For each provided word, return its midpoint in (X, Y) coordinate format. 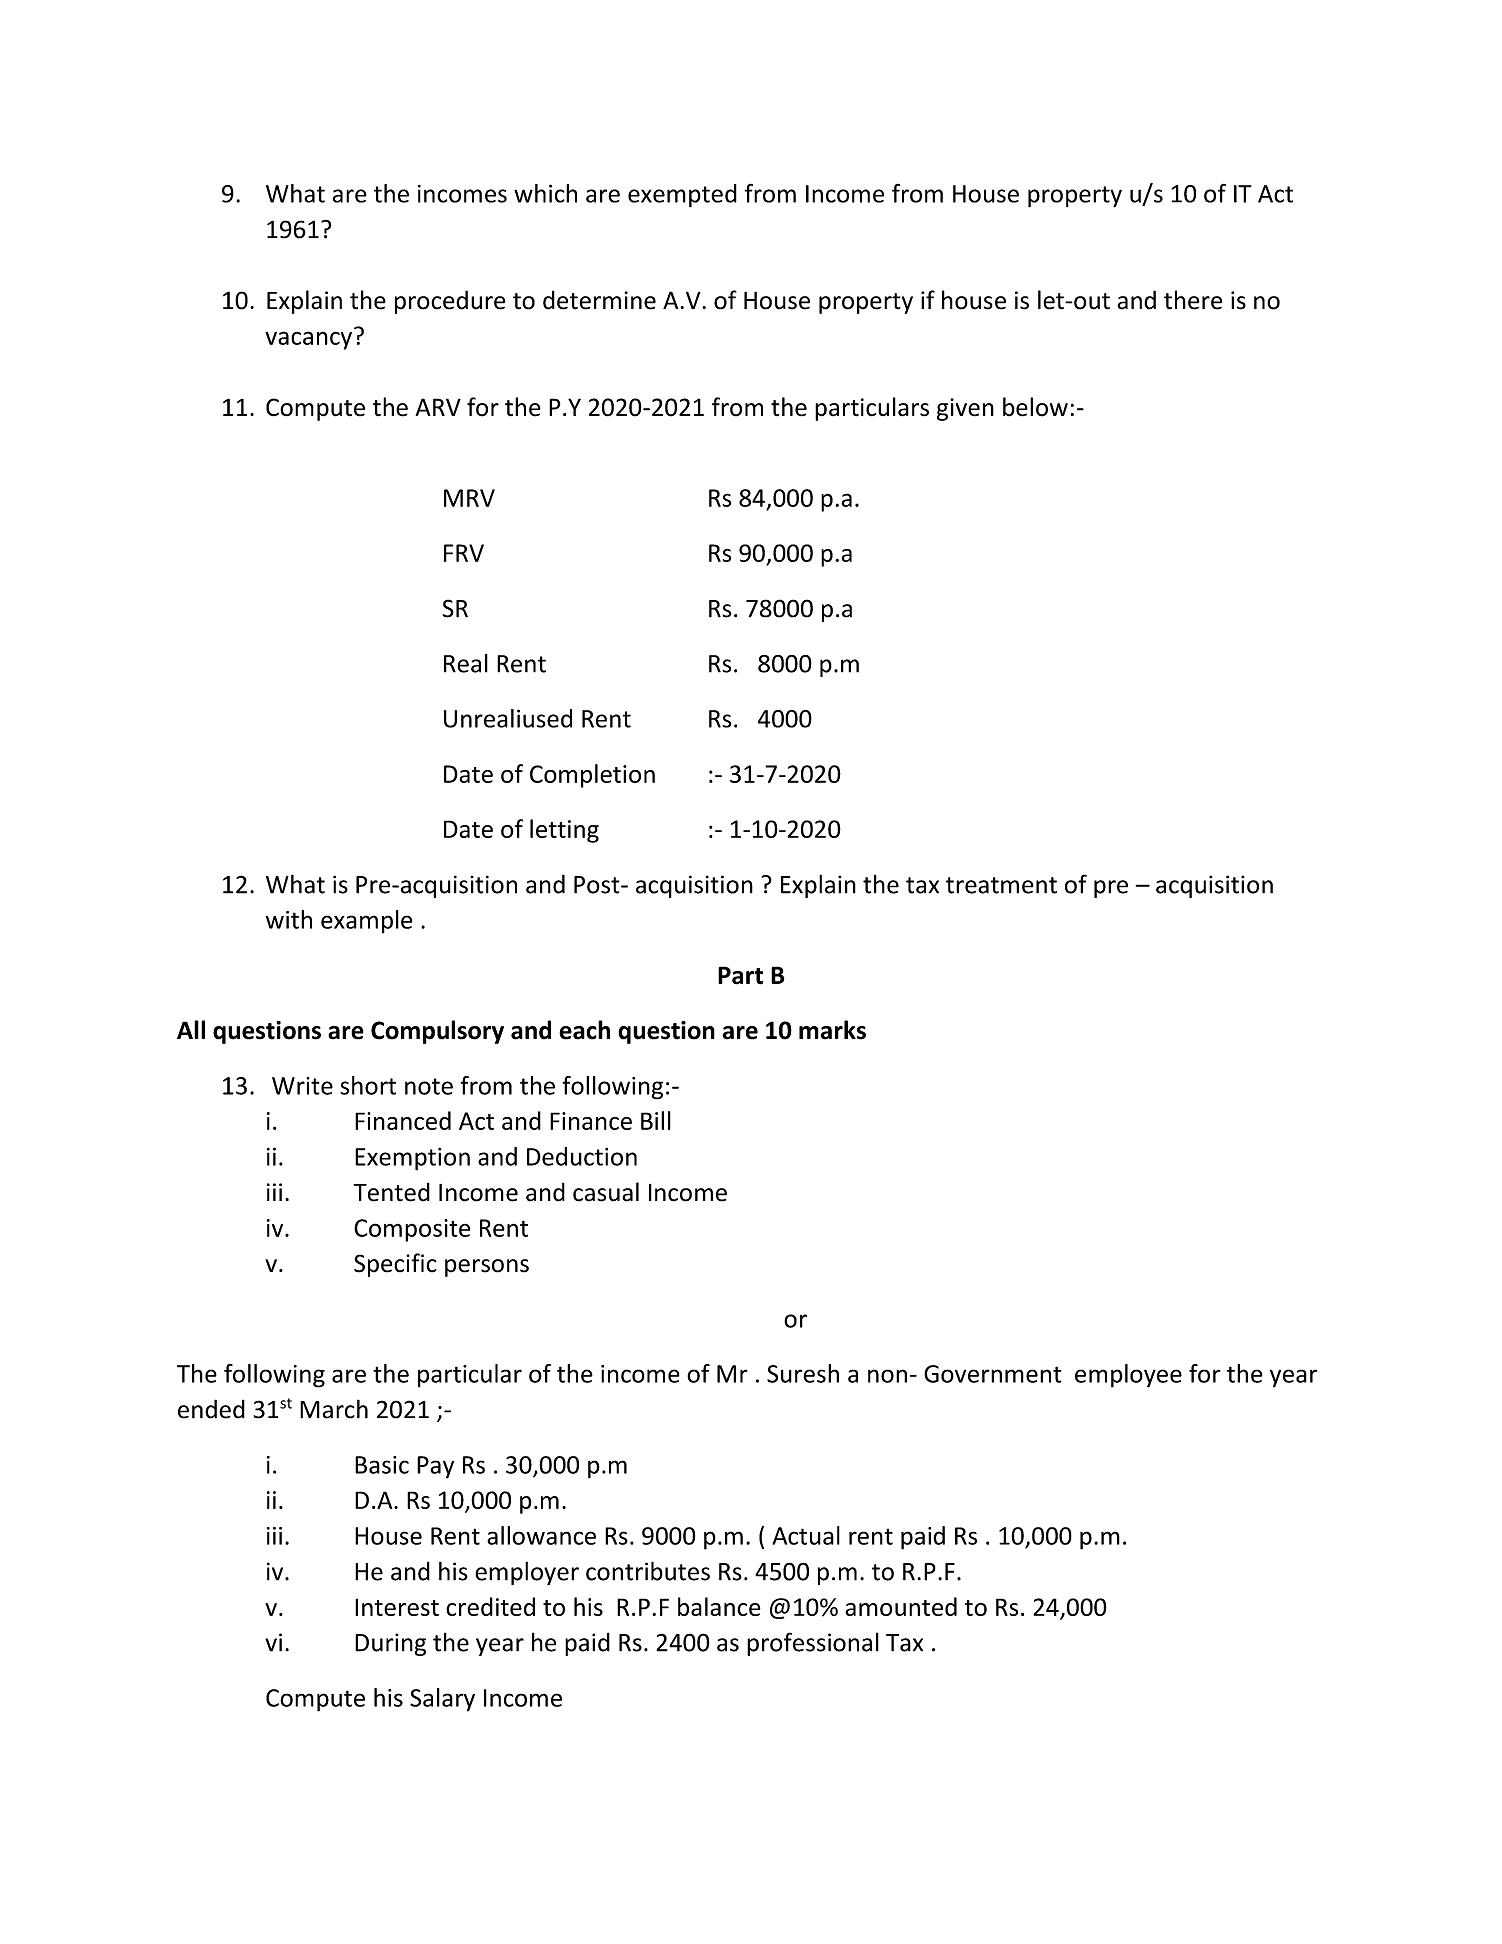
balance (719, 1606)
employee (1128, 1376)
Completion (592, 776)
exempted (682, 196)
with (289, 919)
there (1193, 300)
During (390, 1644)
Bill (656, 1120)
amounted (901, 1606)
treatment (1001, 885)
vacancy (308, 340)
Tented (391, 1192)
